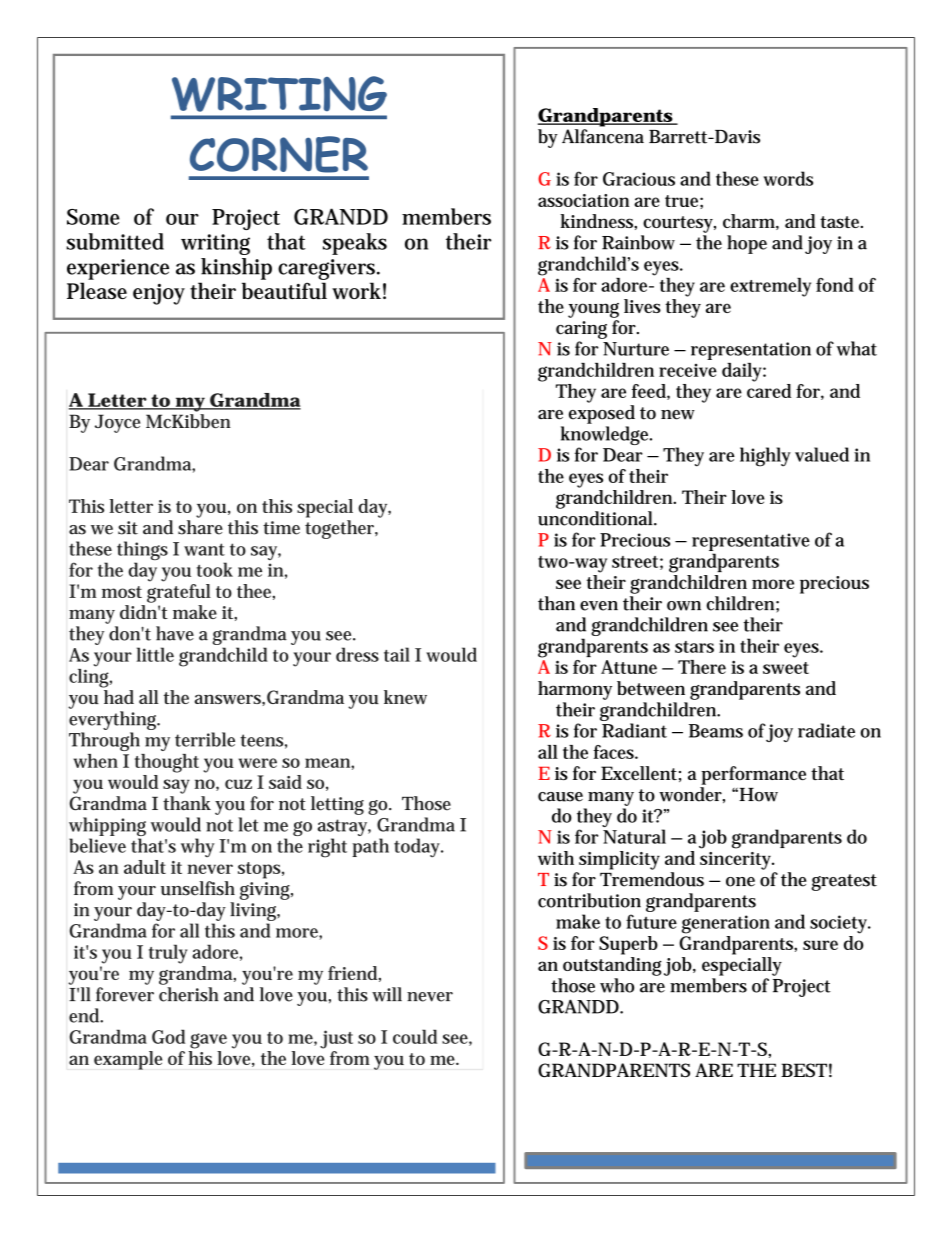  I want to click on grateful, so click(179, 593).
